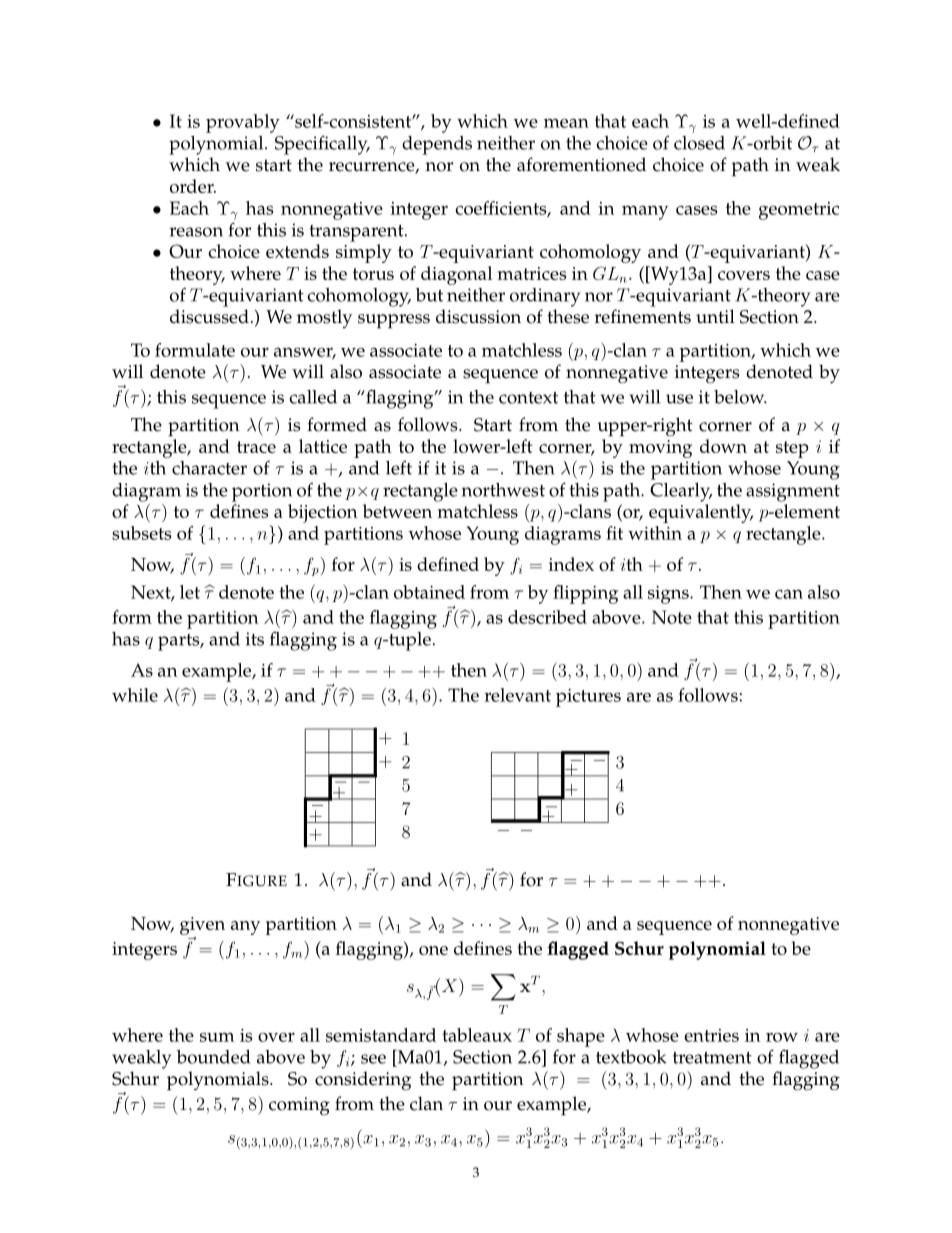 The image size is (952, 1233). What do you see at coordinates (477, 1035) in the page?
I see `tableaux` at bounding box center [477, 1035].
